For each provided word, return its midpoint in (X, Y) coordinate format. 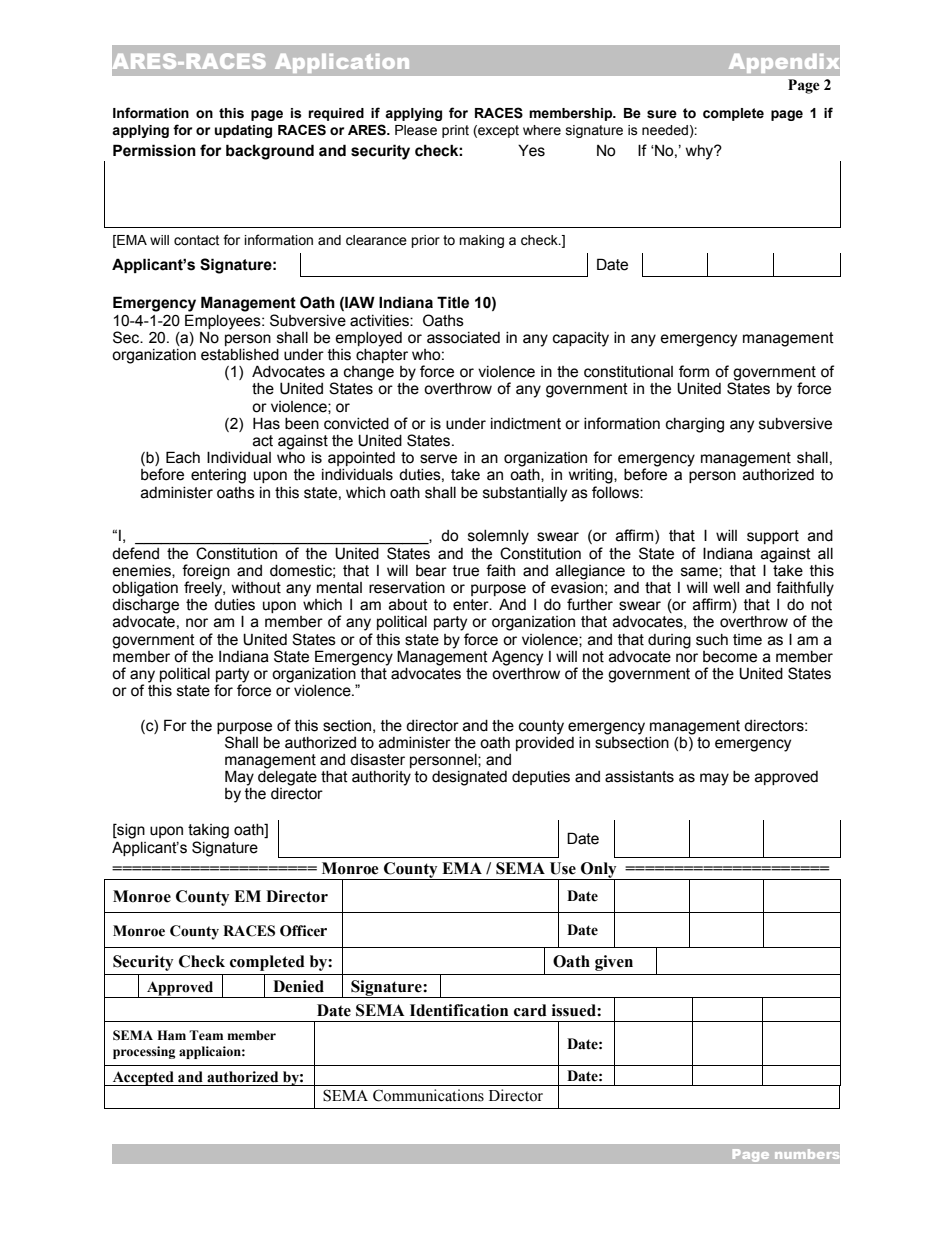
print (455, 131)
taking (208, 831)
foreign (206, 572)
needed (665, 130)
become (730, 657)
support (773, 537)
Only (599, 871)
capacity (581, 339)
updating (243, 131)
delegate (287, 778)
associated (463, 338)
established (240, 355)
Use (563, 868)
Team (206, 1035)
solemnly (498, 537)
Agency (517, 658)
